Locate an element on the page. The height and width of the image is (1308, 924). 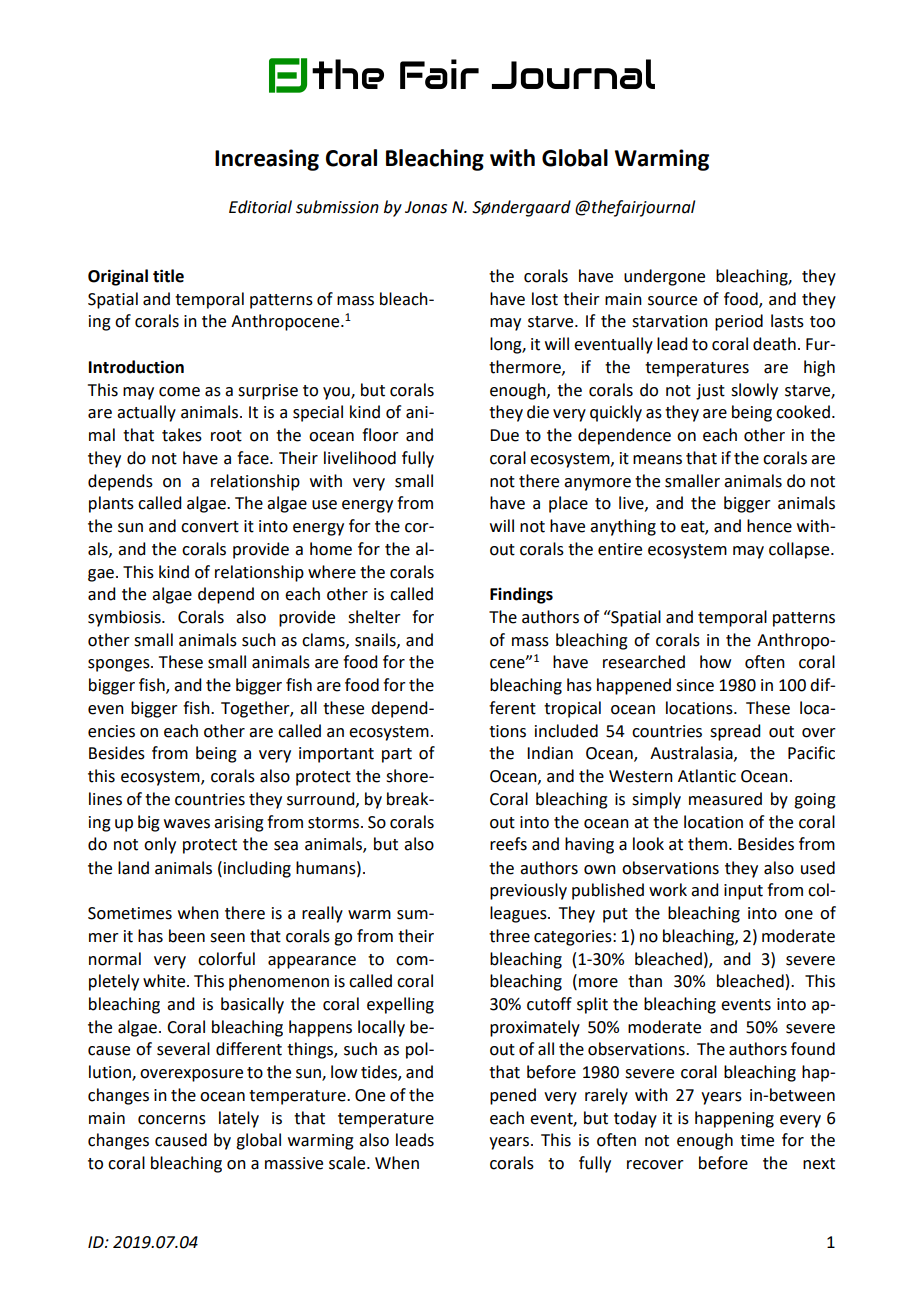
Jonas is located at coordinates (426, 207).
